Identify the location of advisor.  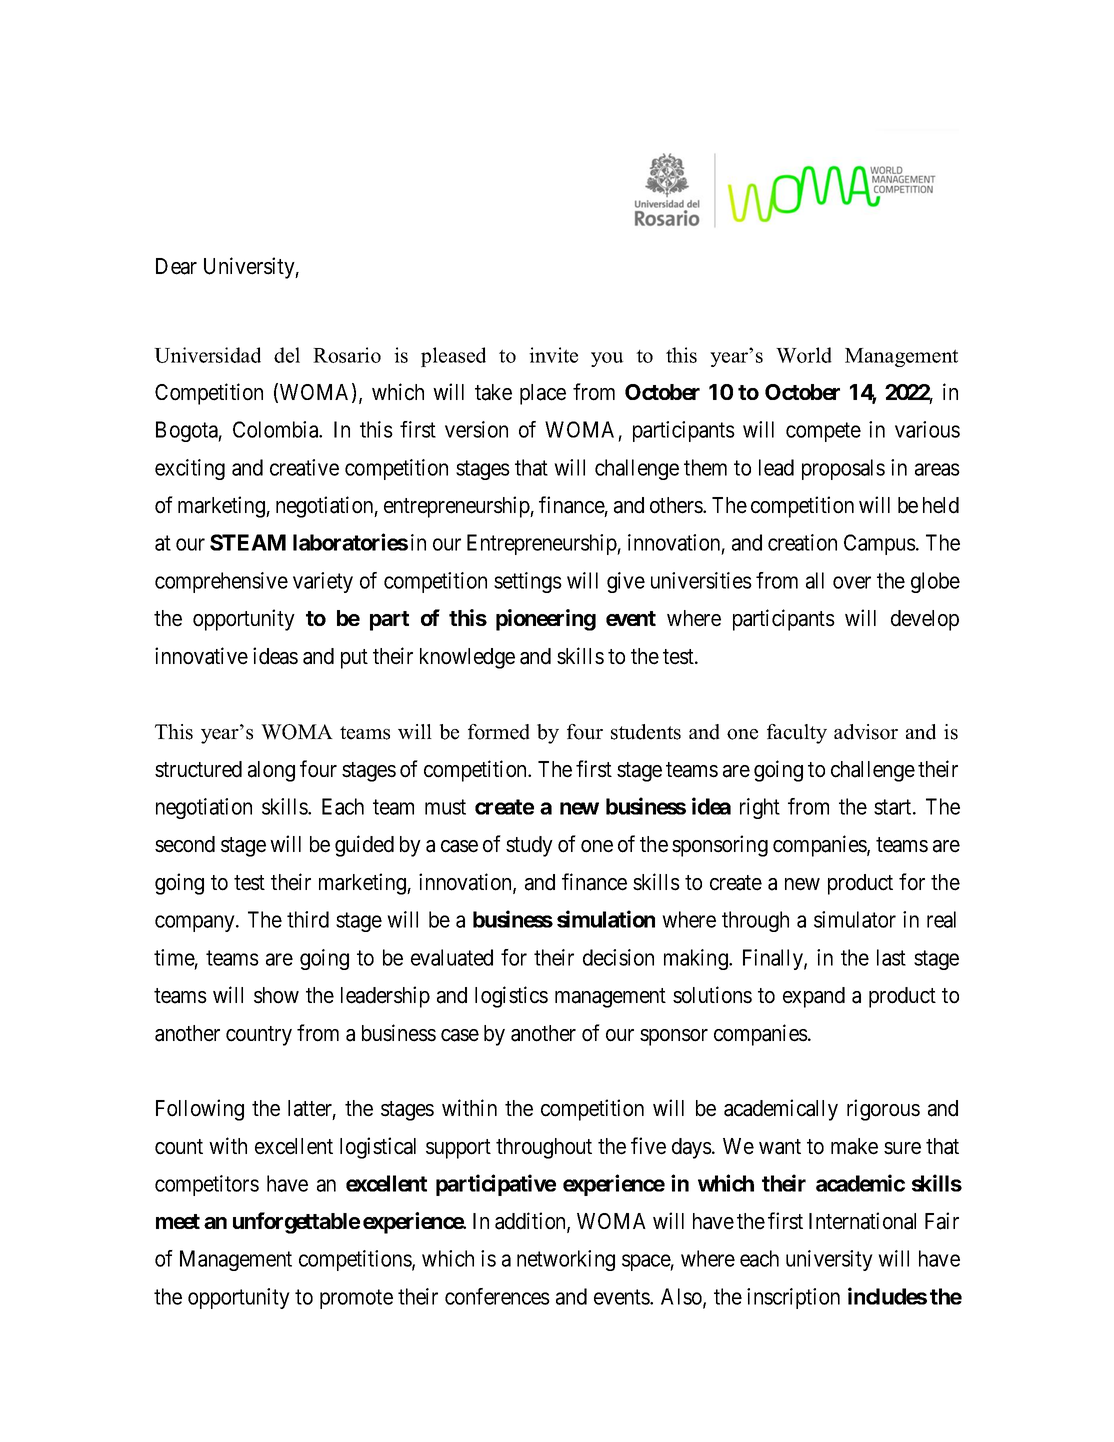
(866, 732).
